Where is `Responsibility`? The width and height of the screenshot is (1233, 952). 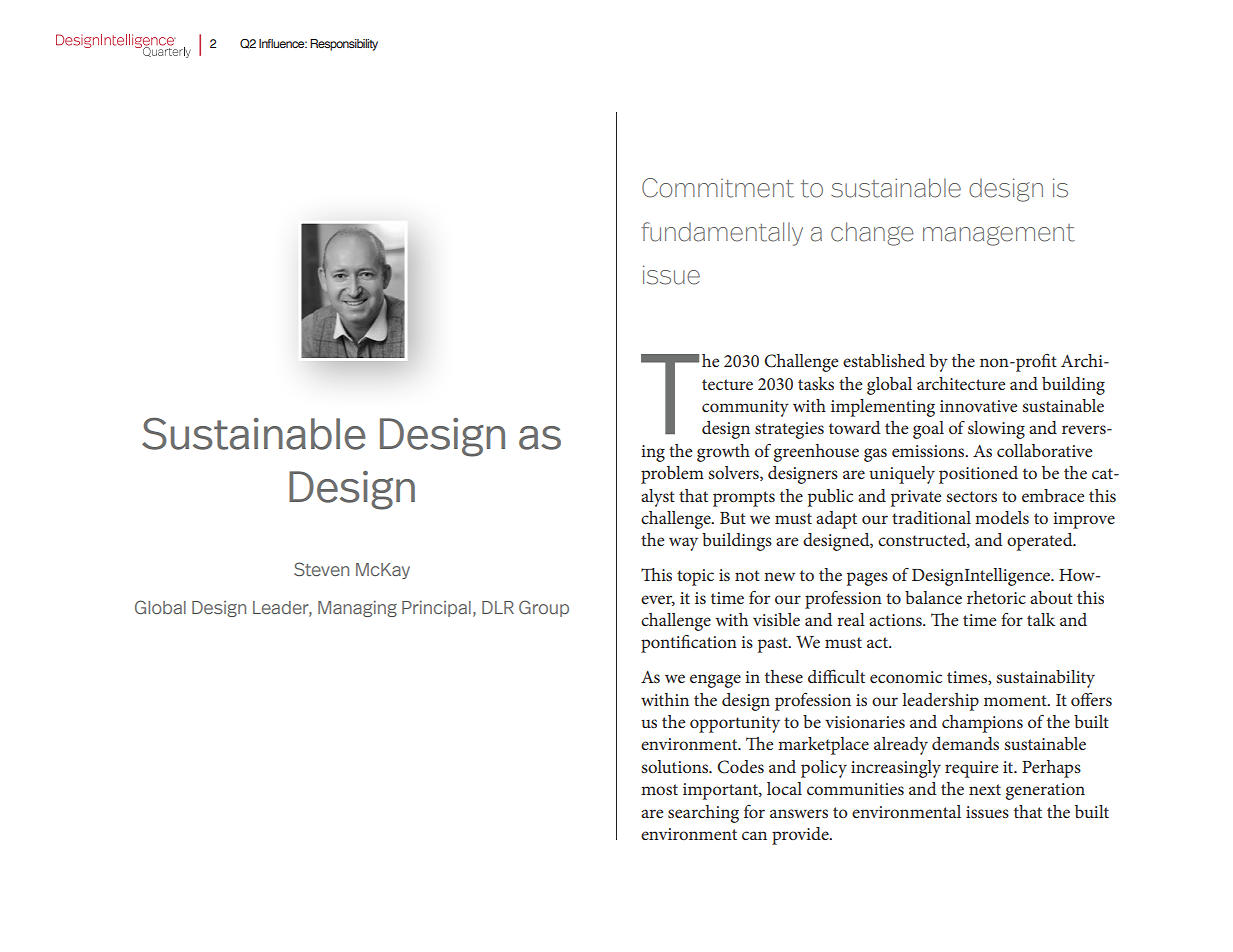 Responsibility is located at coordinates (344, 45).
